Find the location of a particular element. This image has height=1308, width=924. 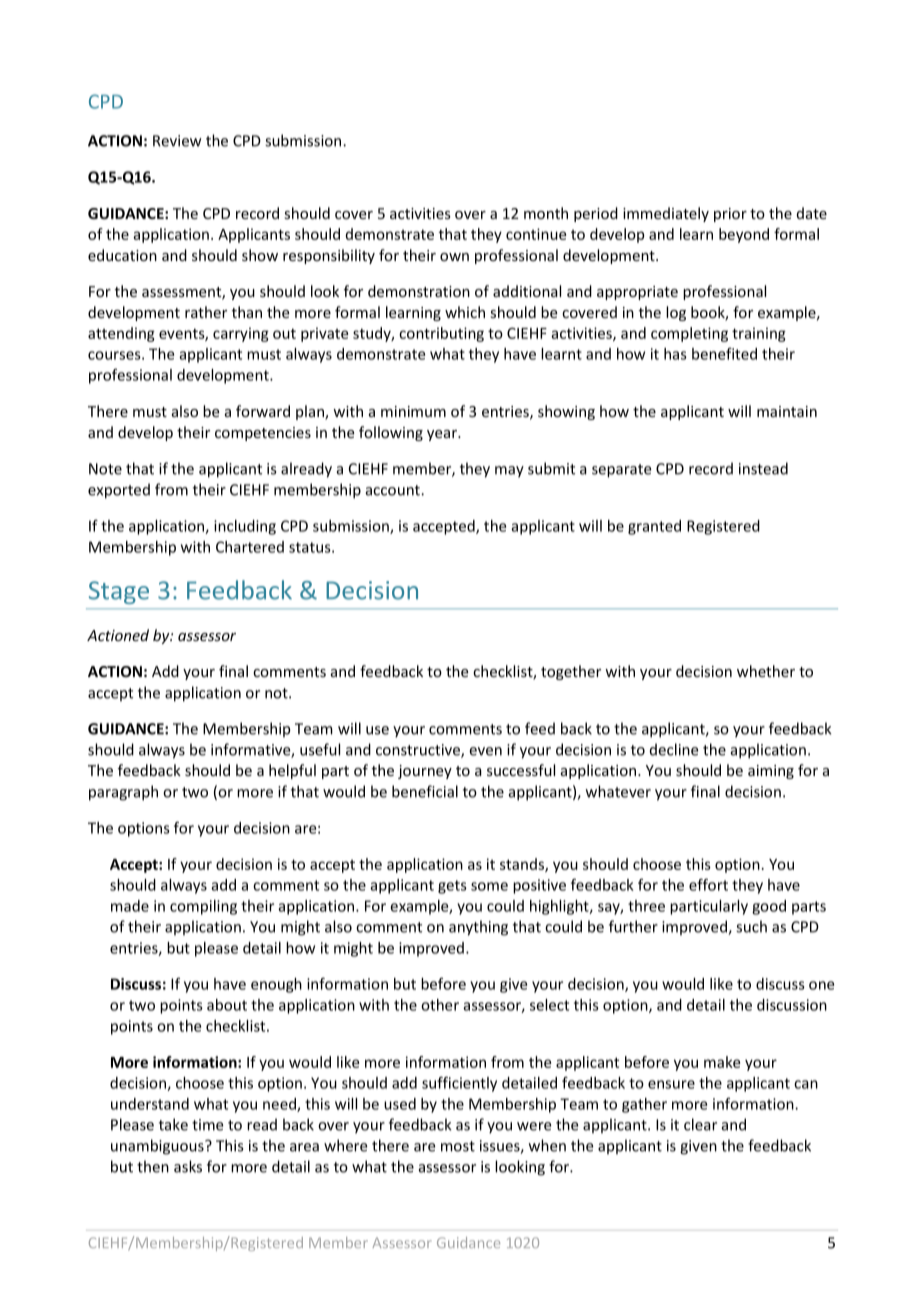

take is located at coordinates (173, 1124).
